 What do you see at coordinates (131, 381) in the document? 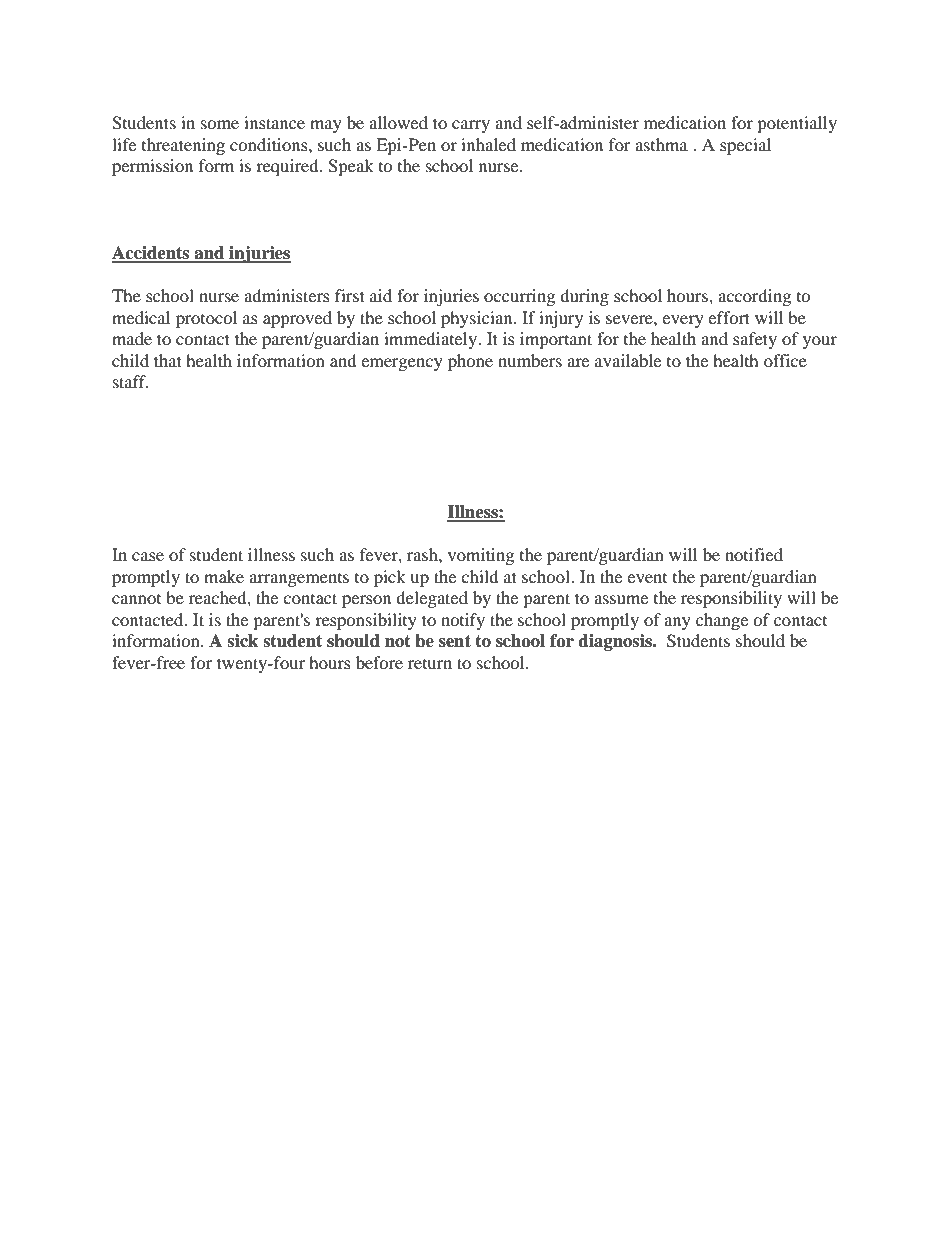
I see `staff` at bounding box center [131, 381].
